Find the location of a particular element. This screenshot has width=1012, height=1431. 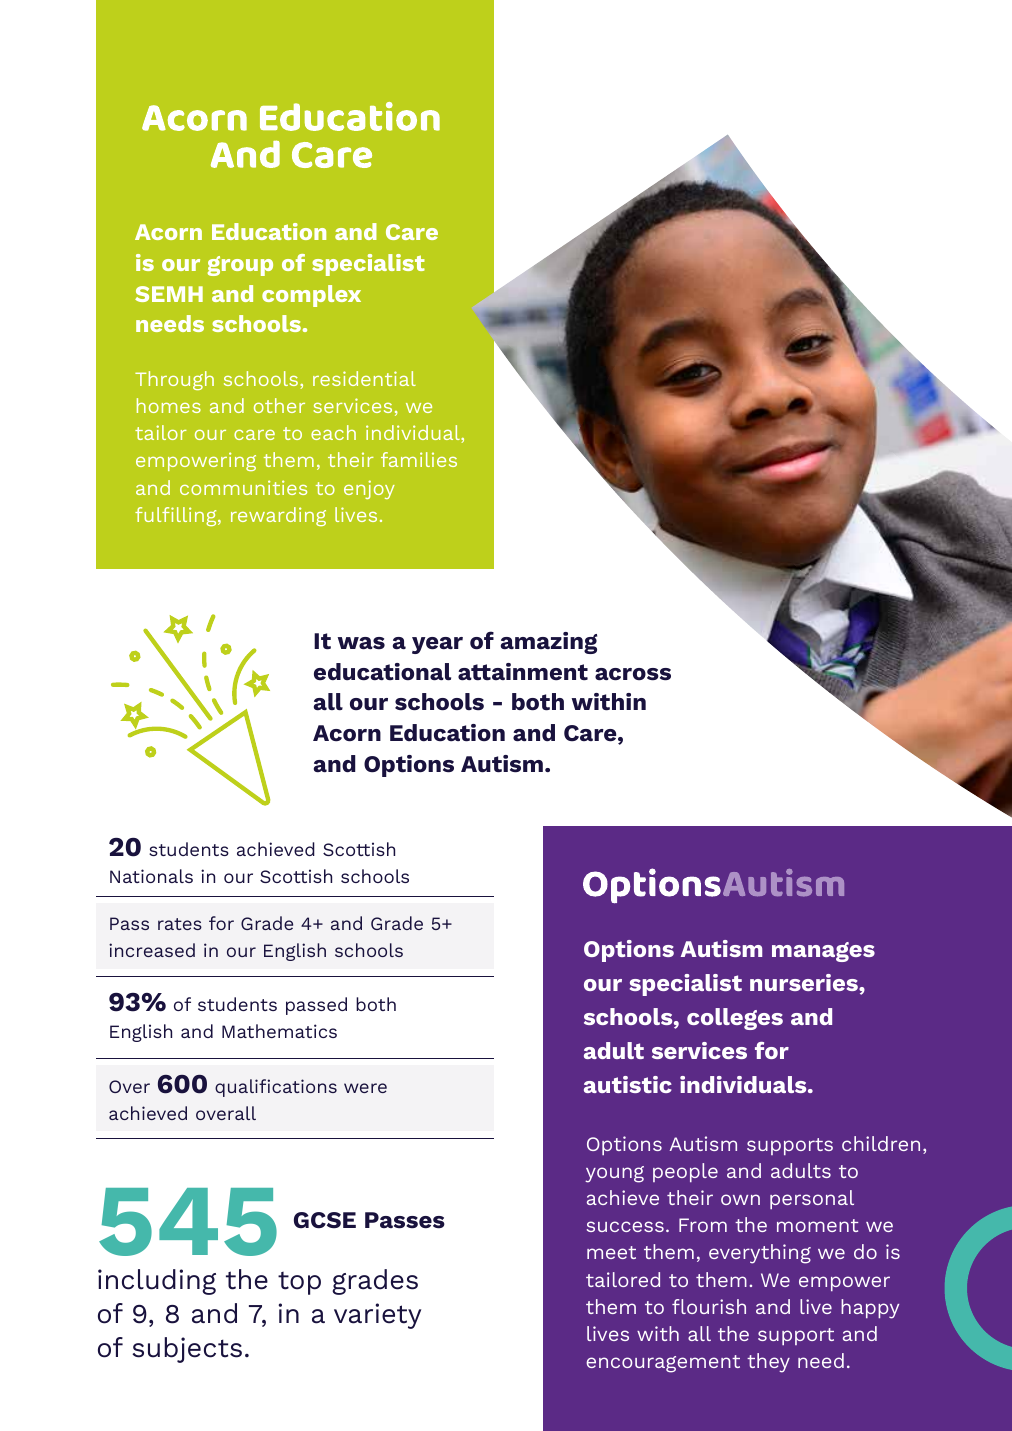

autistic is located at coordinates (628, 1084).
